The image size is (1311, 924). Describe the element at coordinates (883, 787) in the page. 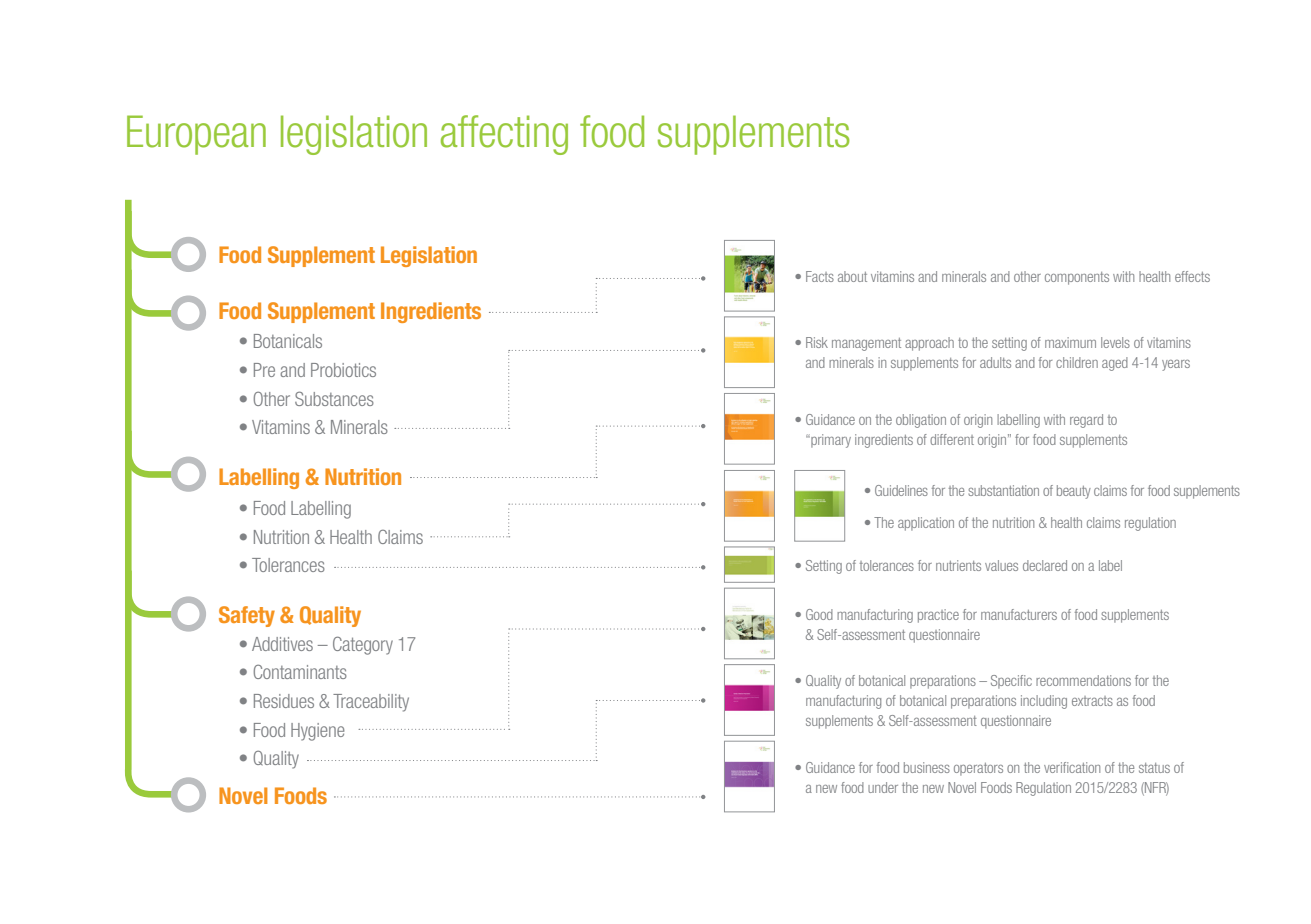

I see `under` at that location.
